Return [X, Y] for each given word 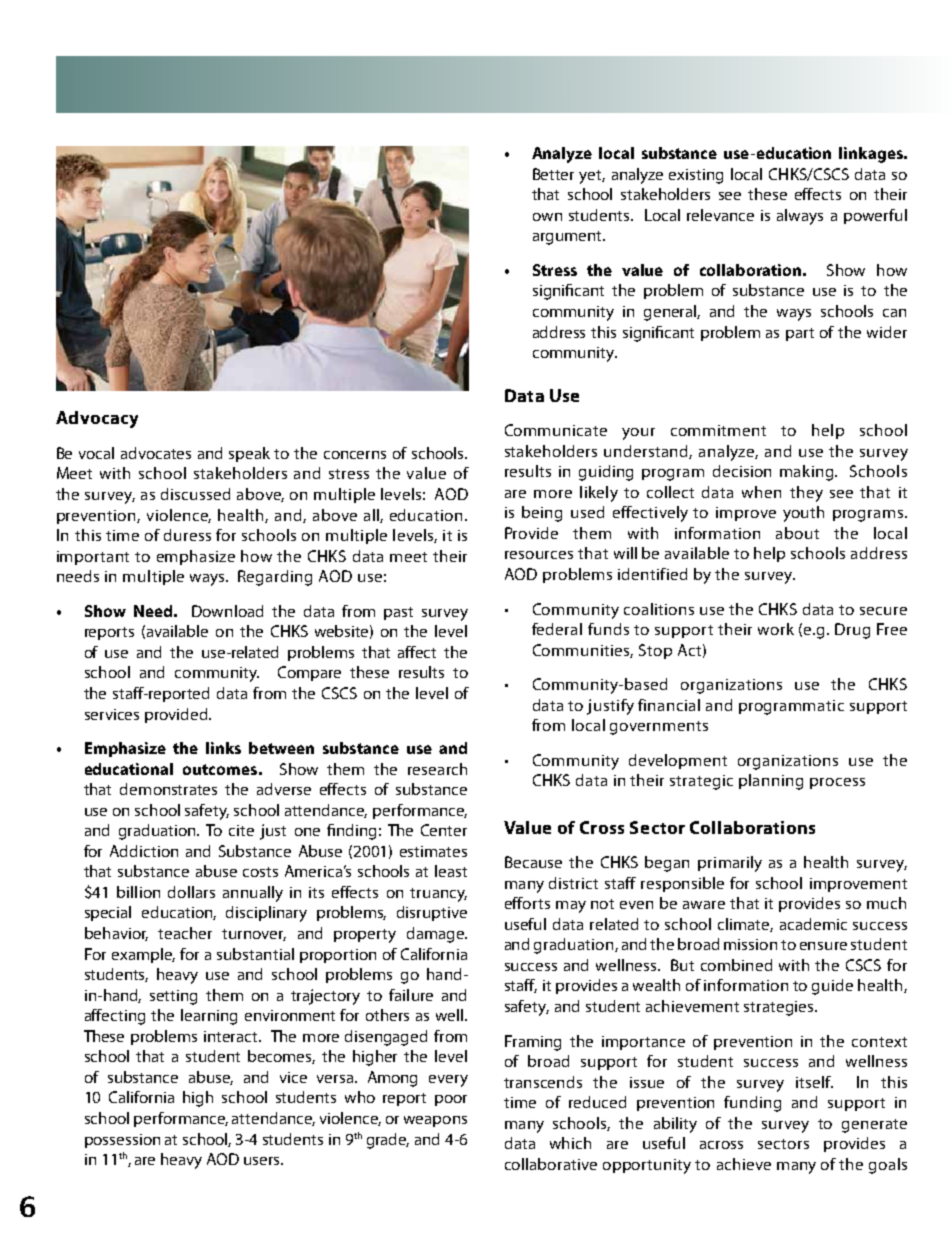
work [776, 629]
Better [553, 174]
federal [557, 629]
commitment [718, 430]
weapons [435, 1121]
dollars [191, 892]
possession [122, 1141]
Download [227, 611]
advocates [156, 453]
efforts [527, 903]
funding [752, 1104]
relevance [720, 215]
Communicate [556, 430]
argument [569, 238]
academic [813, 924]
